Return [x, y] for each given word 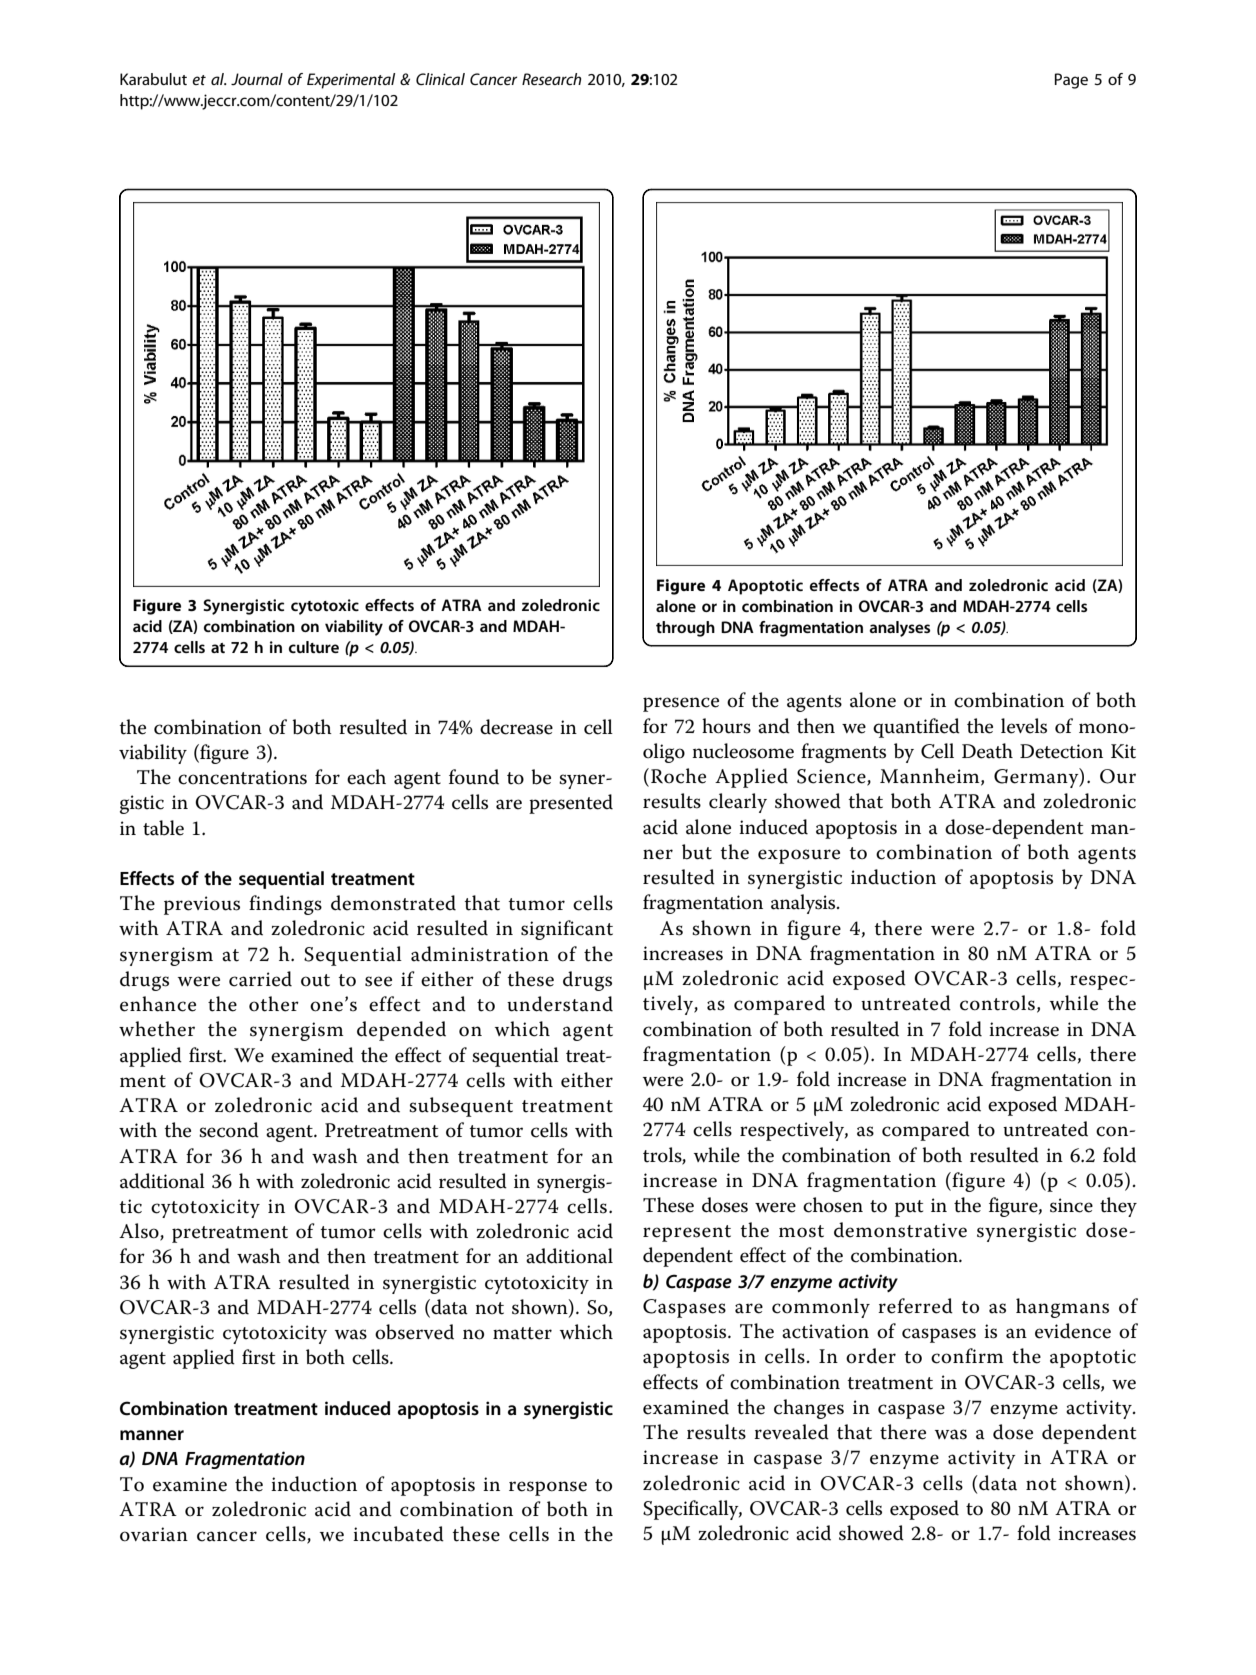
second [229, 1130]
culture [314, 647]
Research [551, 79]
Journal [257, 79]
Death [987, 751]
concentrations [242, 777]
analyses [899, 629]
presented [571, 804]
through [685, 629]
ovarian [154, 1534]
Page [1071, 81]
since [1071, 1205]
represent [687, 1233]
